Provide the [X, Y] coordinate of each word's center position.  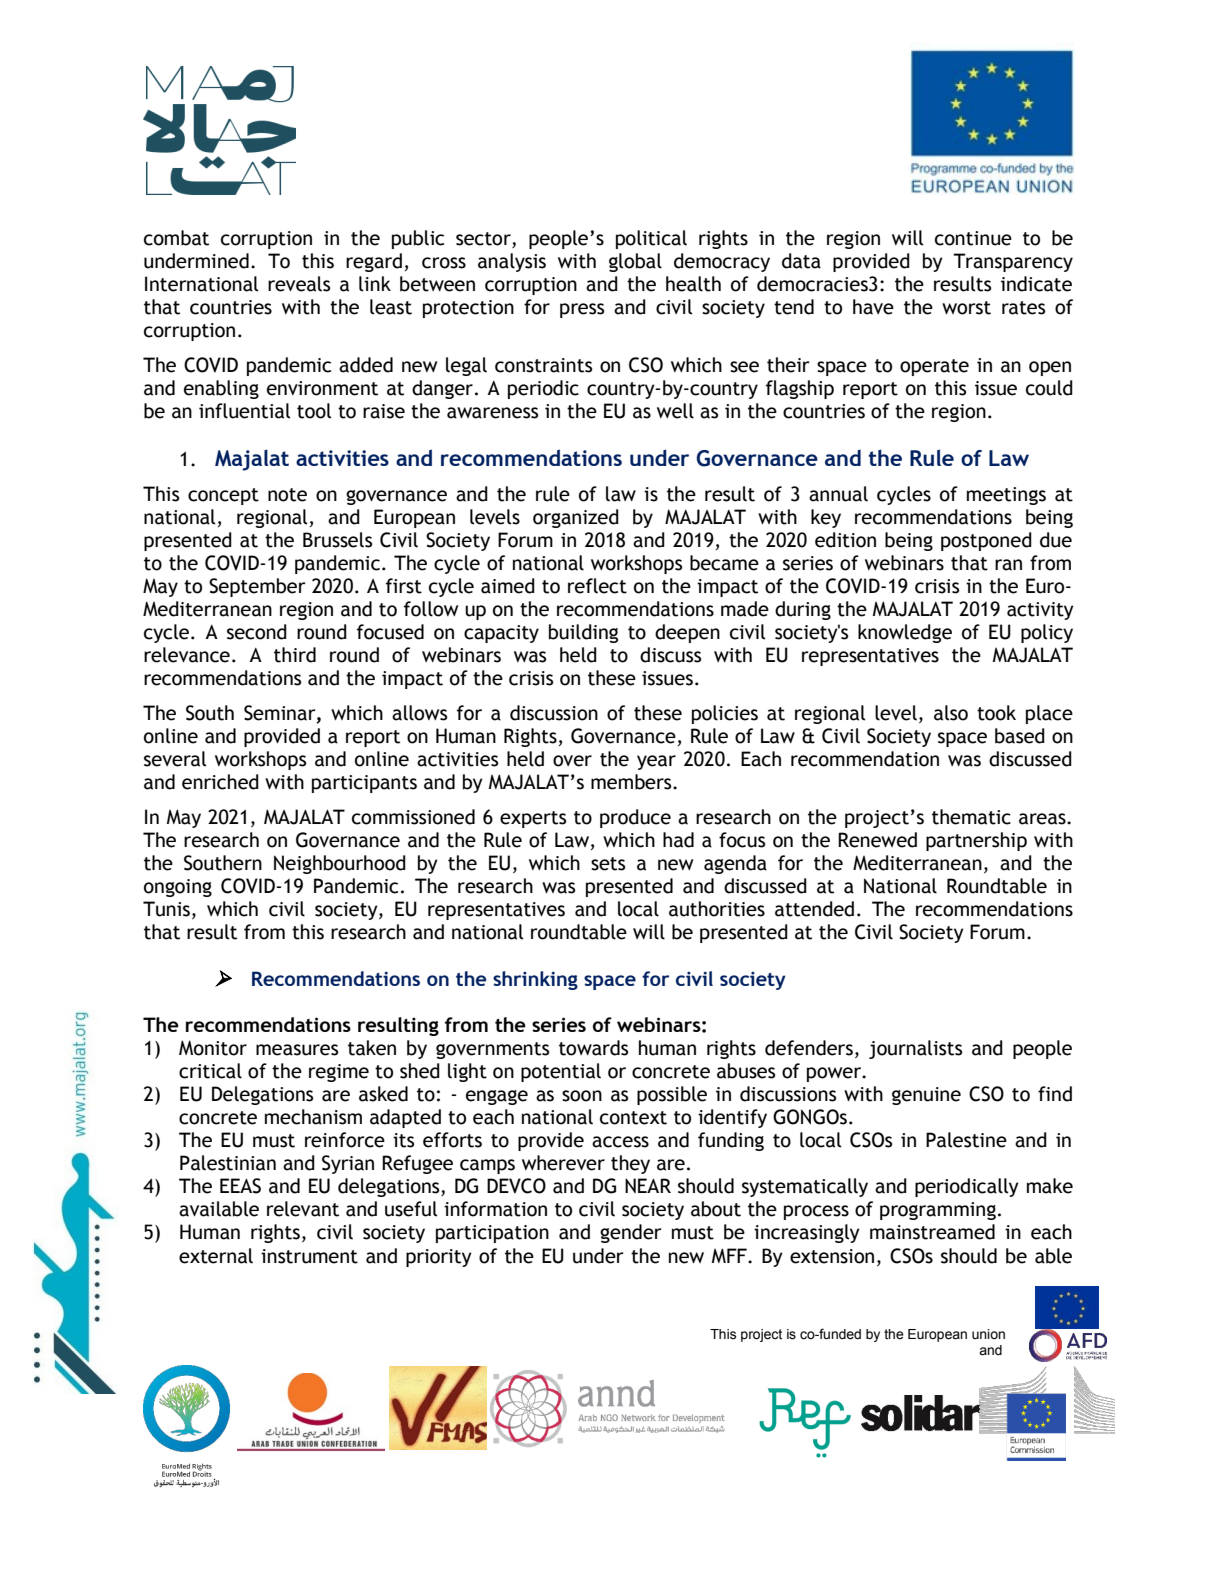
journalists [915, 1049]
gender [630, 1233]
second [257, 632]
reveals [299, 284]
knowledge [905, 633]
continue [973, 238]
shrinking [535, 980]
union [988, 1334]
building [583, 633]
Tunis [166, 909]
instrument [309, 1256]
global [635, 262]
